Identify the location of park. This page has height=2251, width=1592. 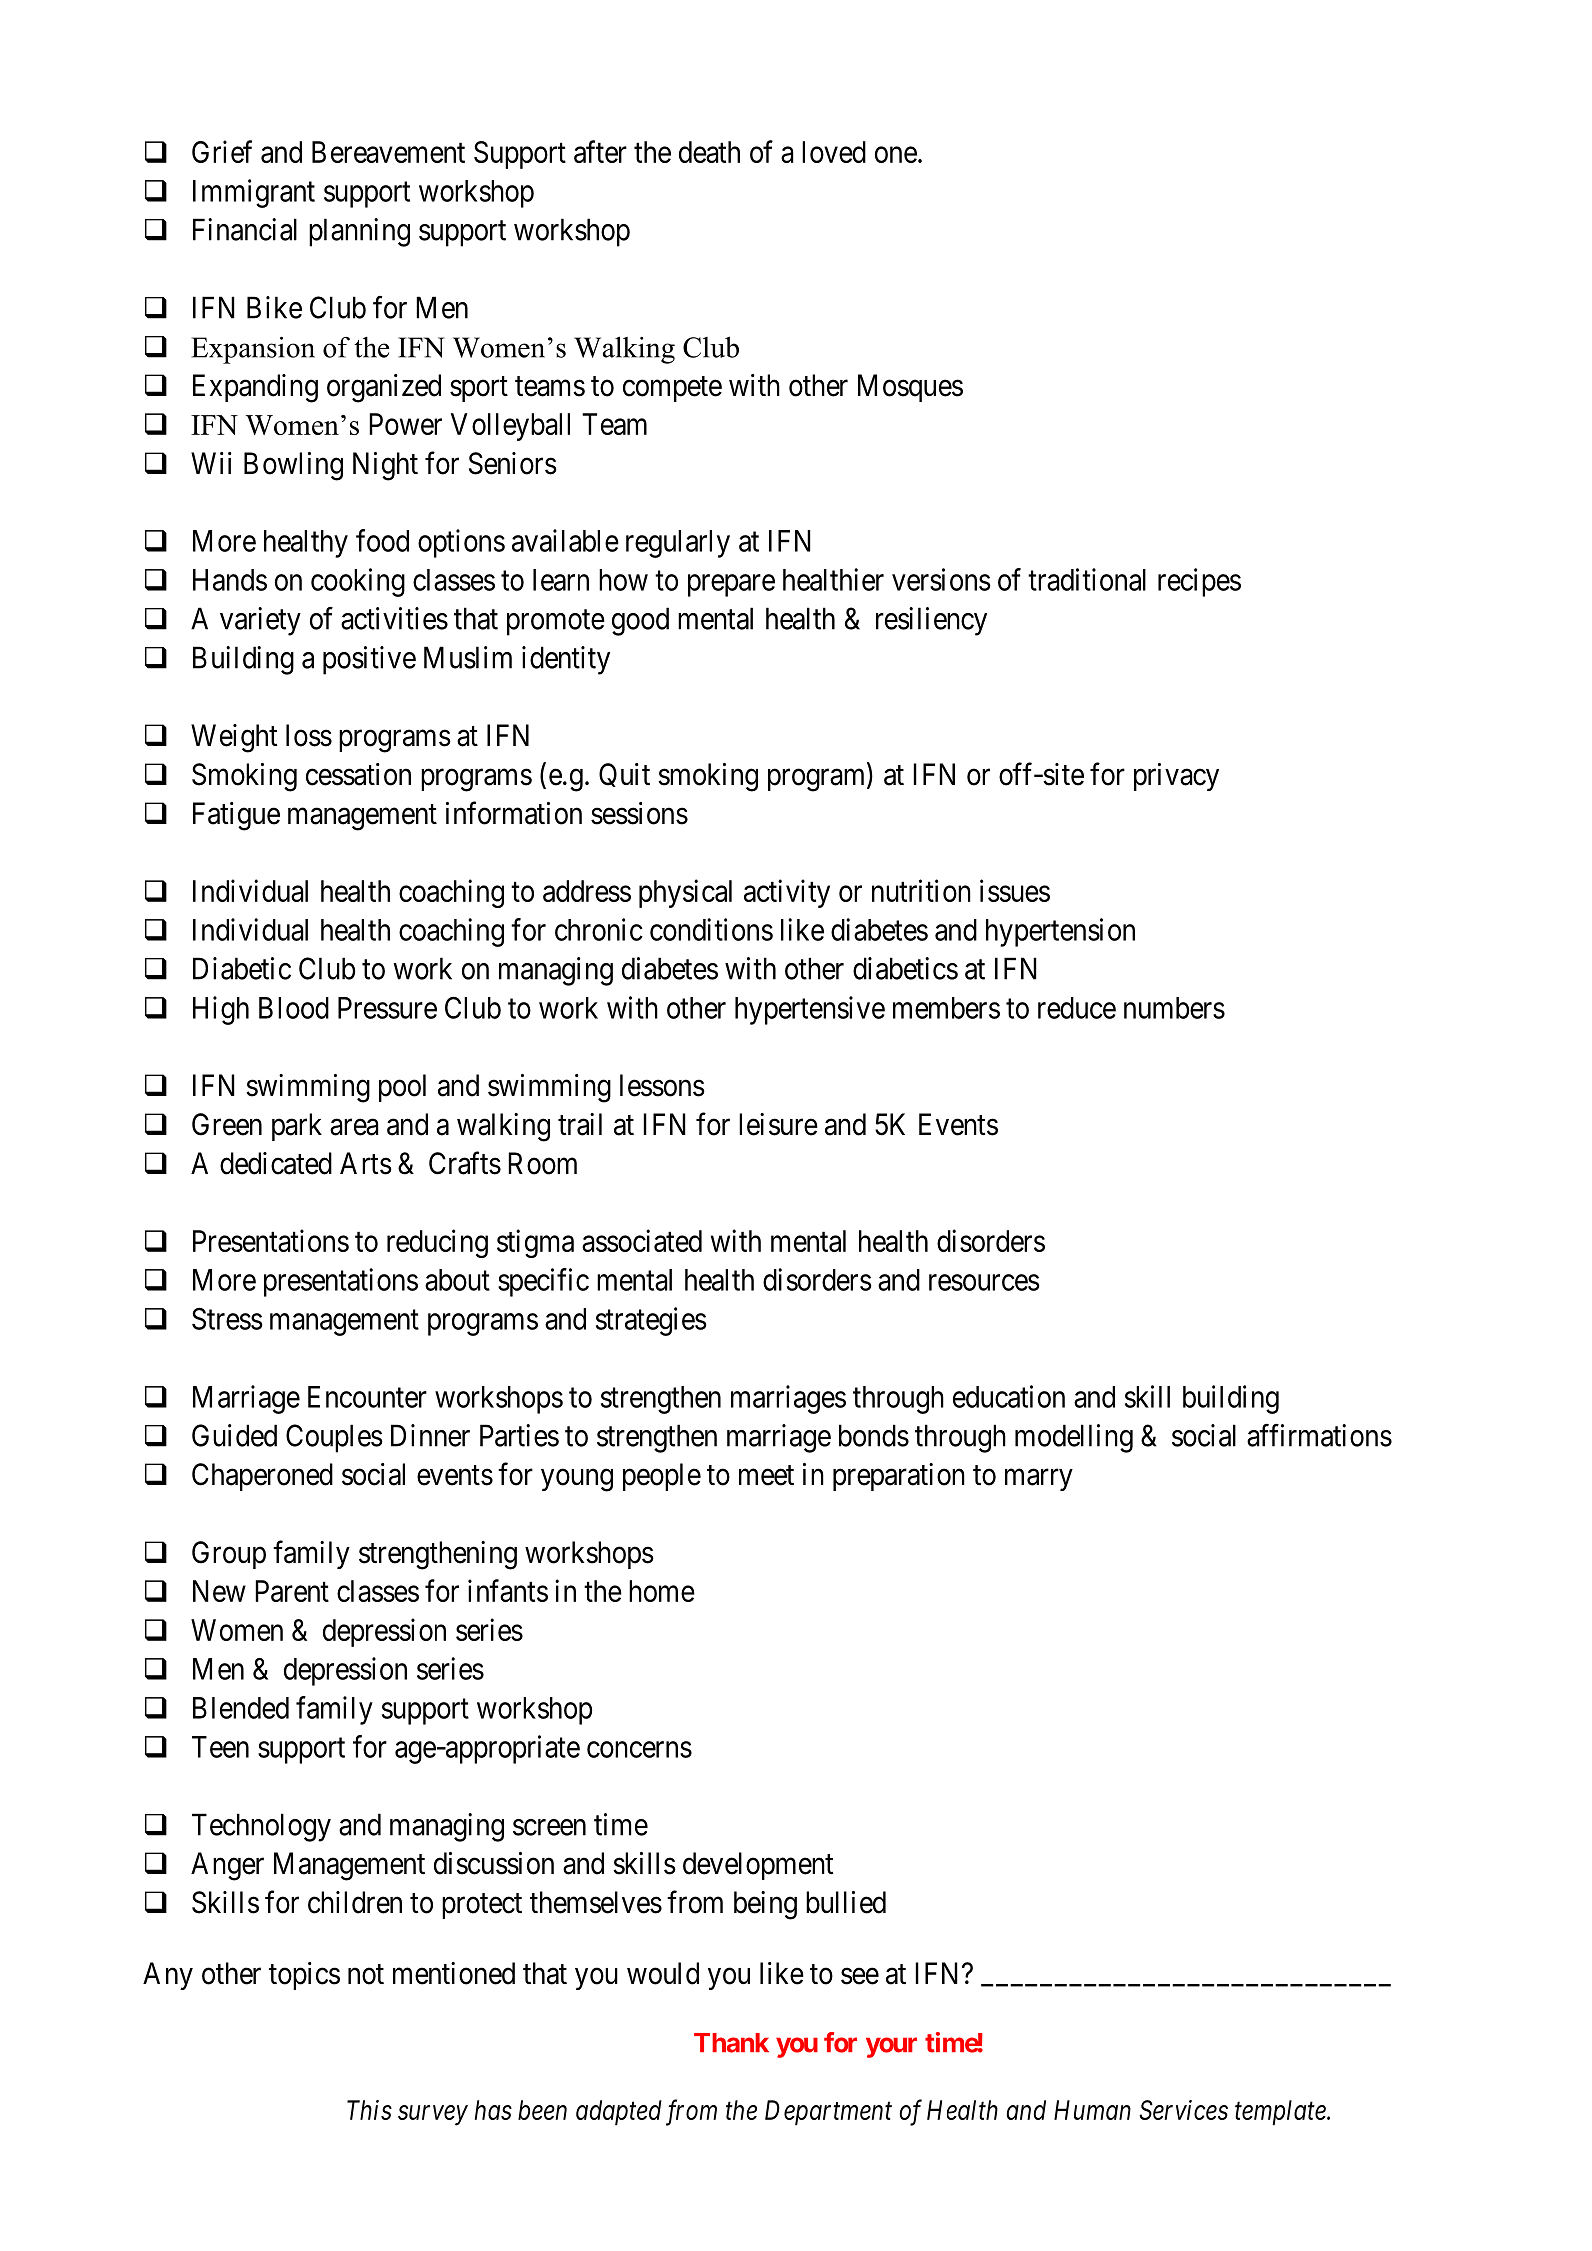
(297, 1127).
